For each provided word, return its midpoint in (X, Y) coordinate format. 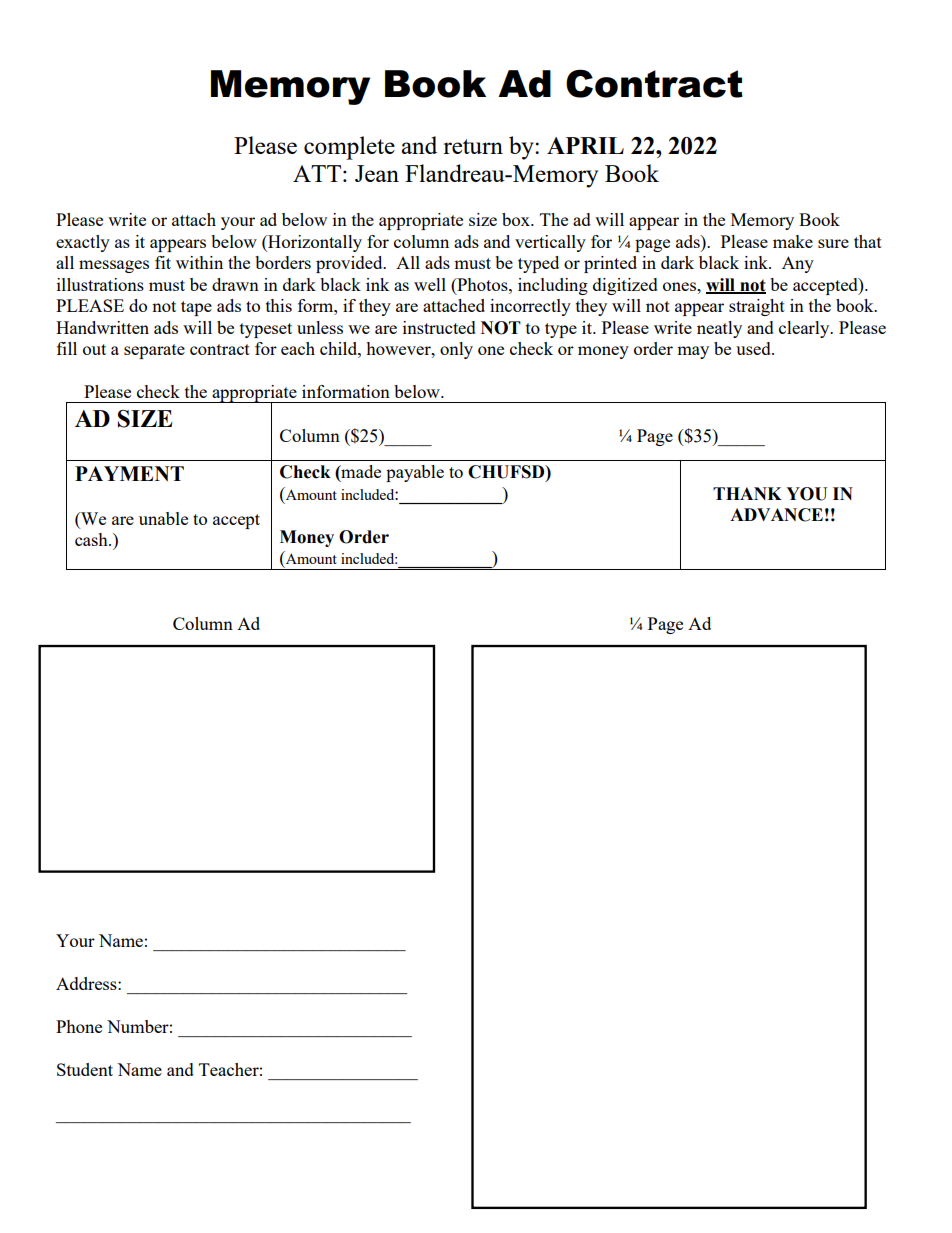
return (473, 146)
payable (415, 473)
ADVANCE (776, 515)
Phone (79, 1026)
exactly (83, 243)
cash (92, 539)
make (793, 241)
